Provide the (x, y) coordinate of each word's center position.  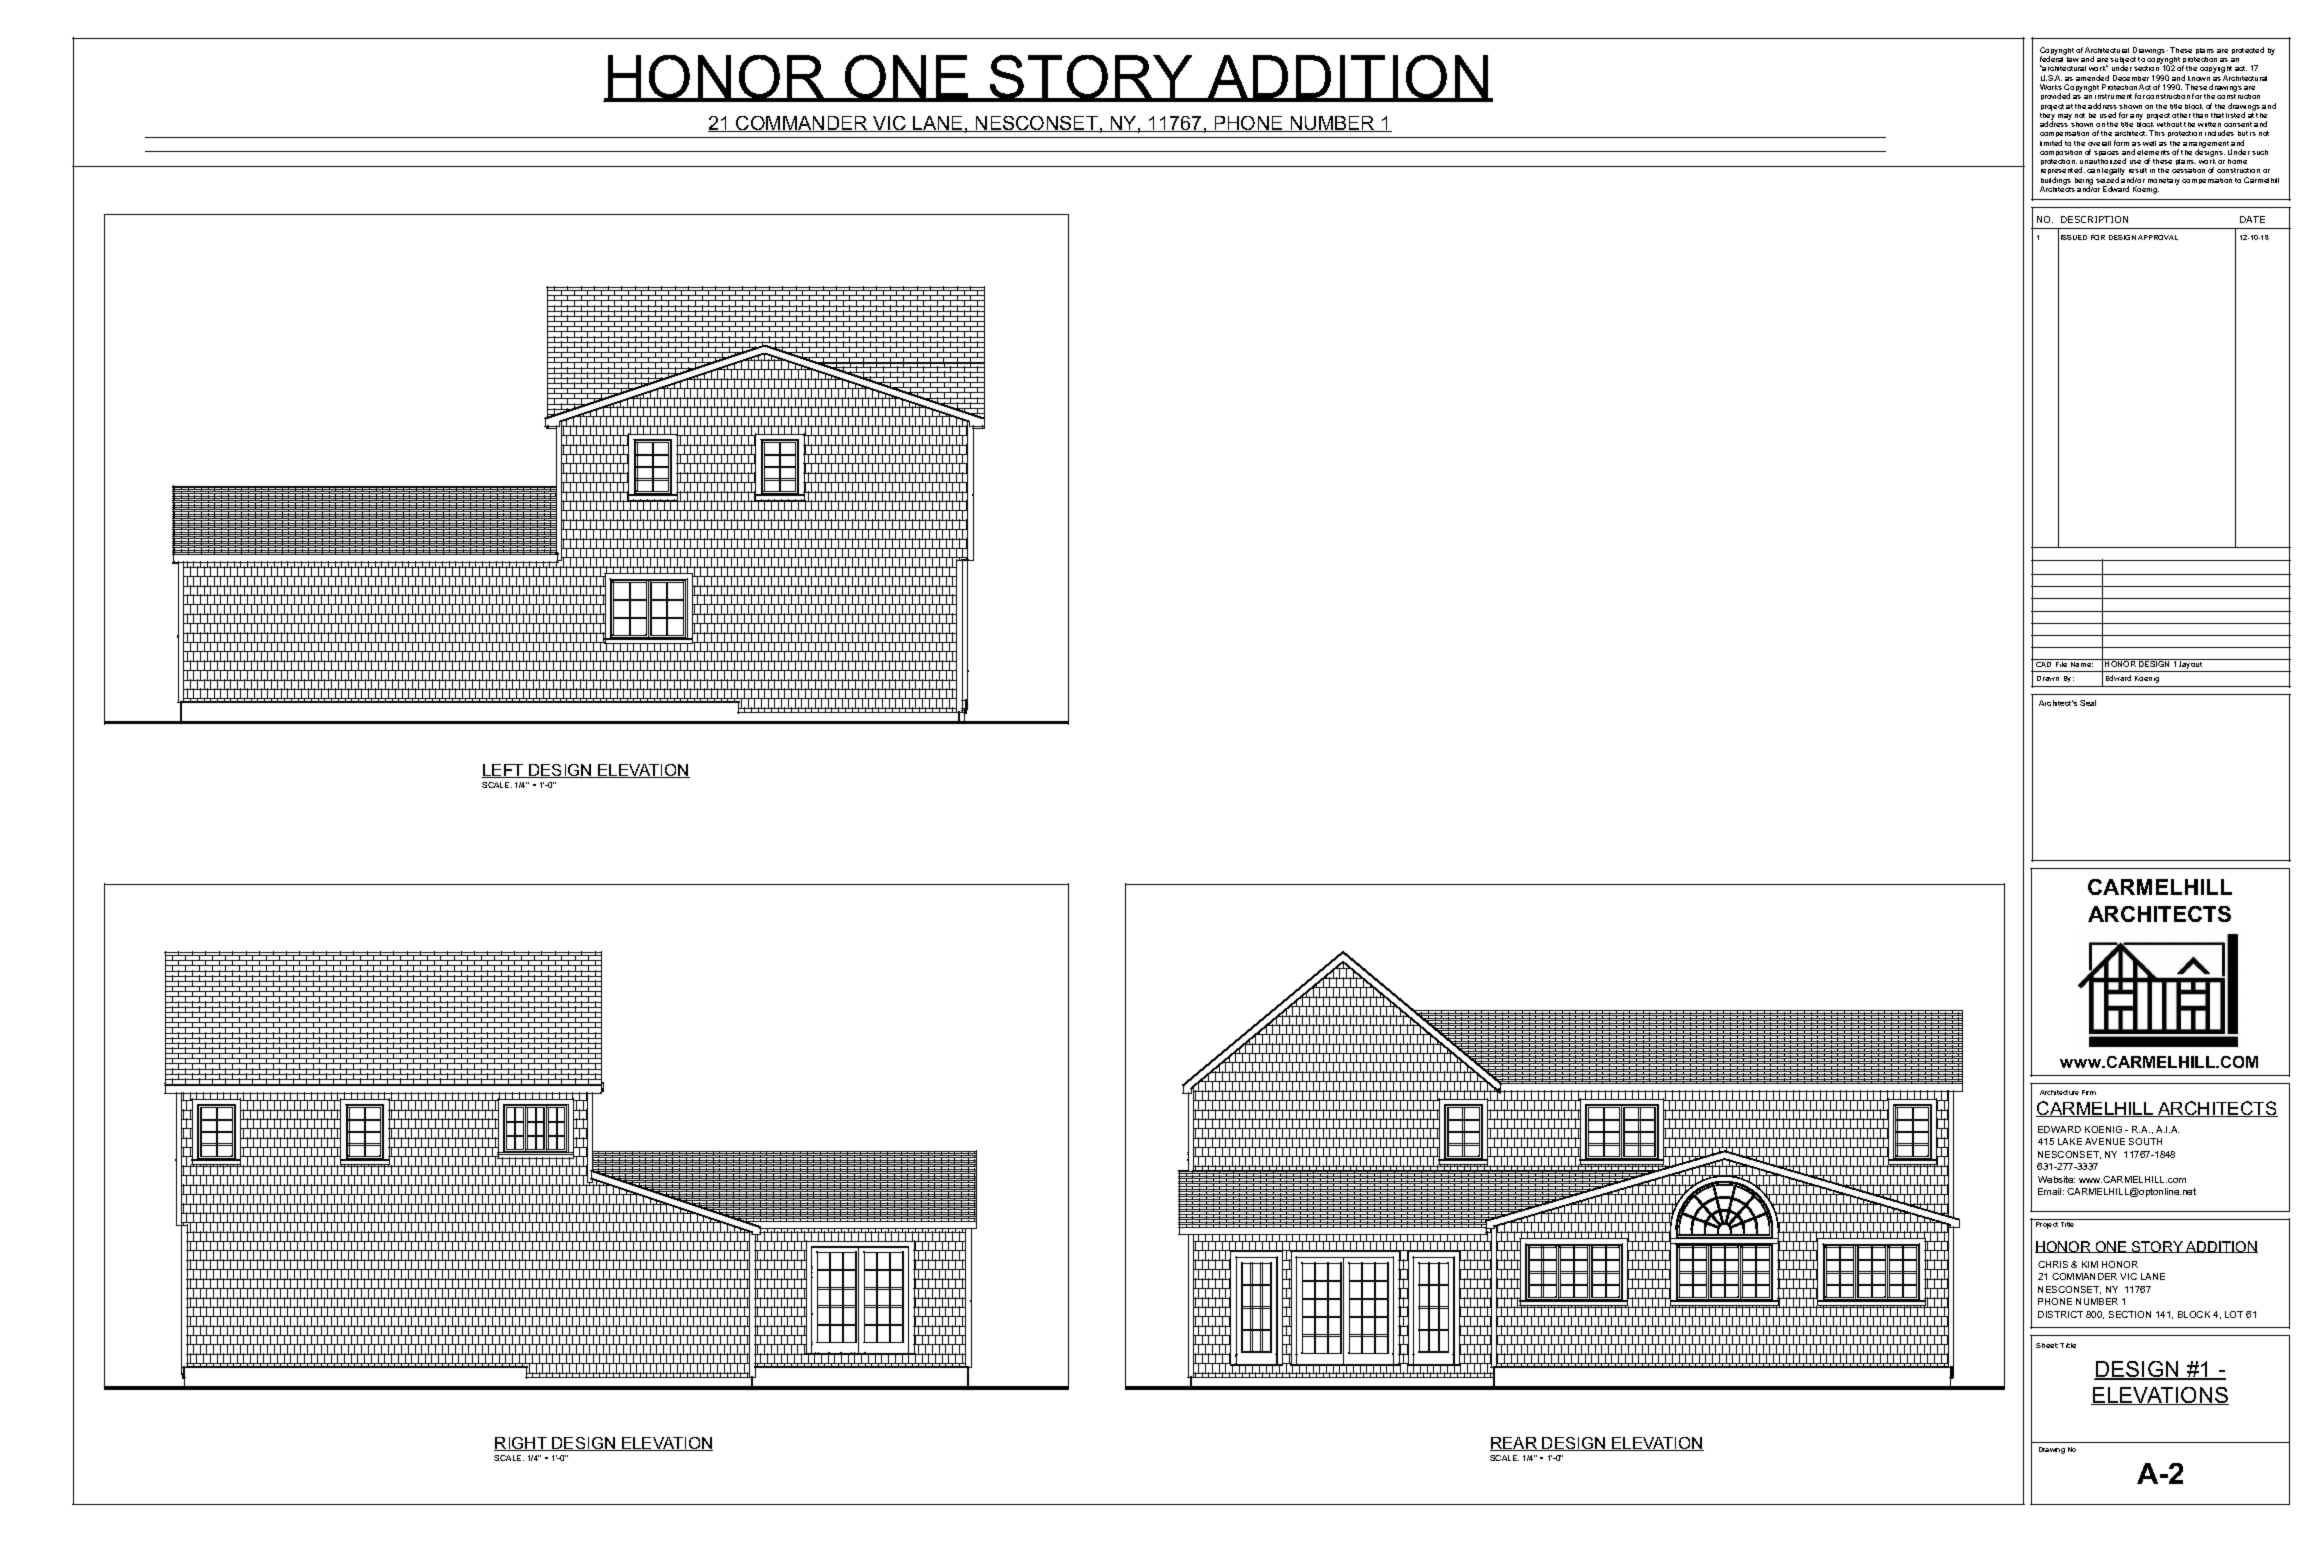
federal (2053, 58)
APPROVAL (2158, 237)
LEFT (504, 771)
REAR (1515, 1444)
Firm (2089, 1092)
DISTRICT (2060, 1314)
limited (2051, 143)
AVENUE (2105, 1141)
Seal (2088, 703)
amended (2092, 78)
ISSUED (2074, 237)
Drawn (2048, 678)
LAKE (2070, 1141)
